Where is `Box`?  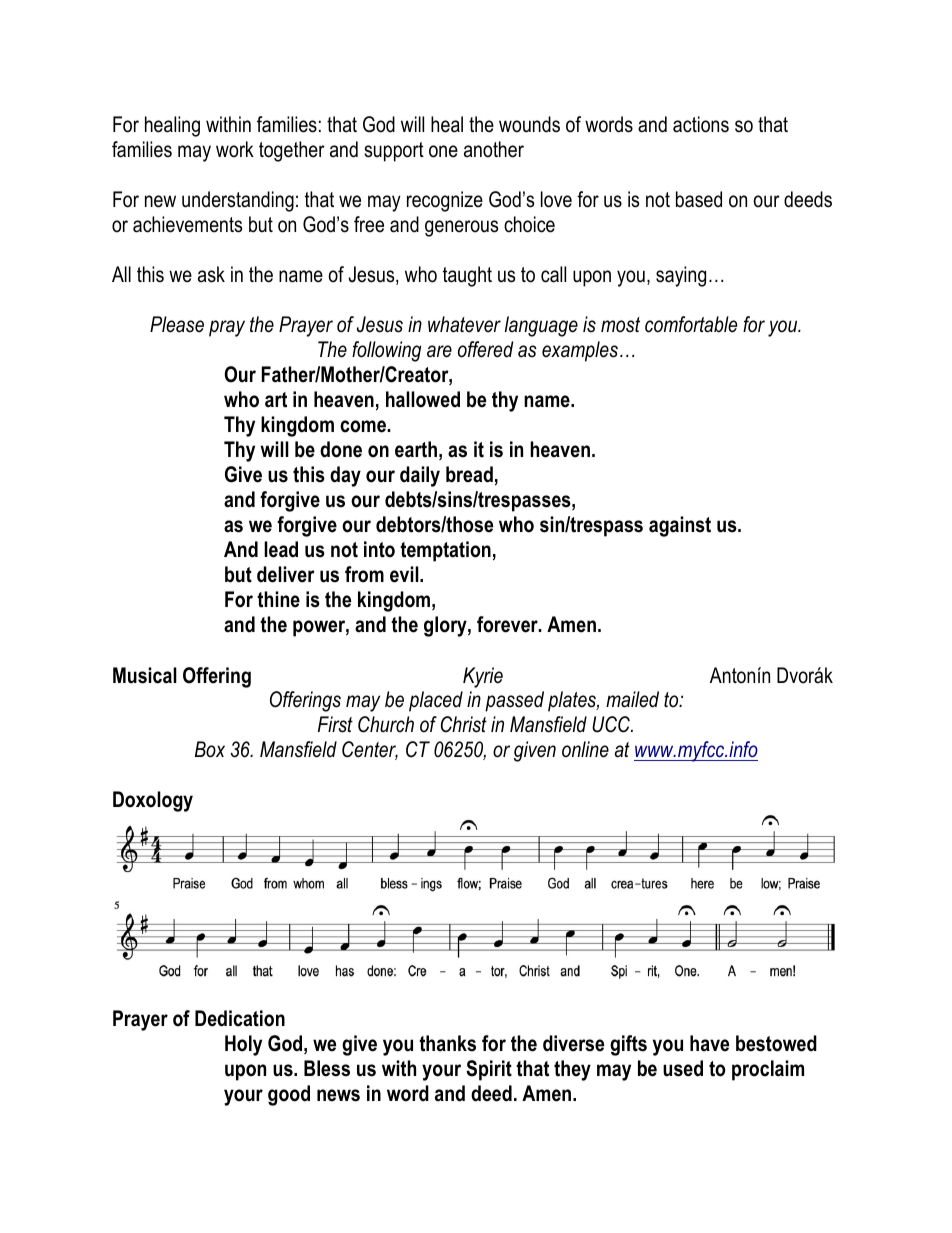 Box is located at coordinates (210, 749).
